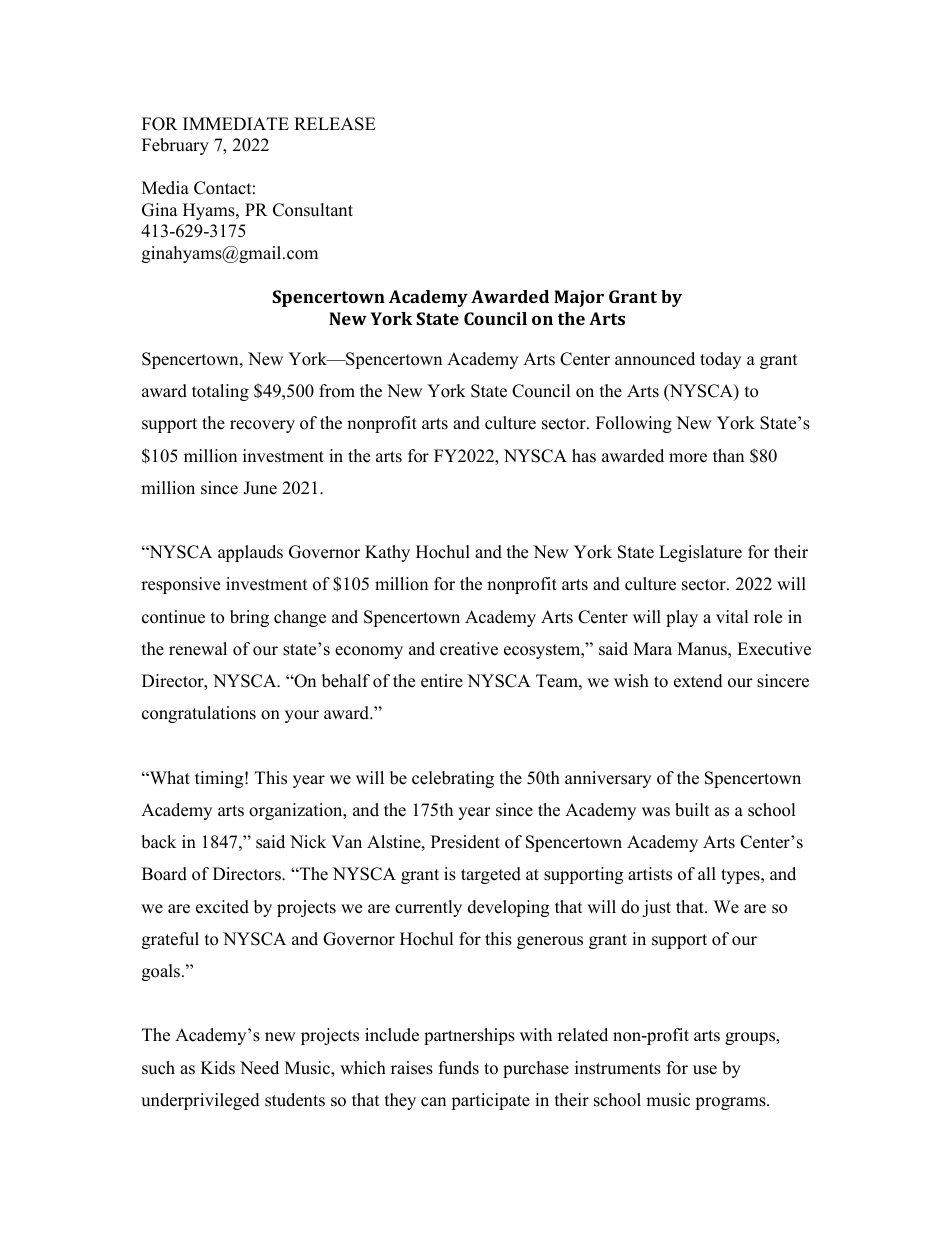 This document has width=952, height=1233. I want to click on Kids, so click(218, 1068).
